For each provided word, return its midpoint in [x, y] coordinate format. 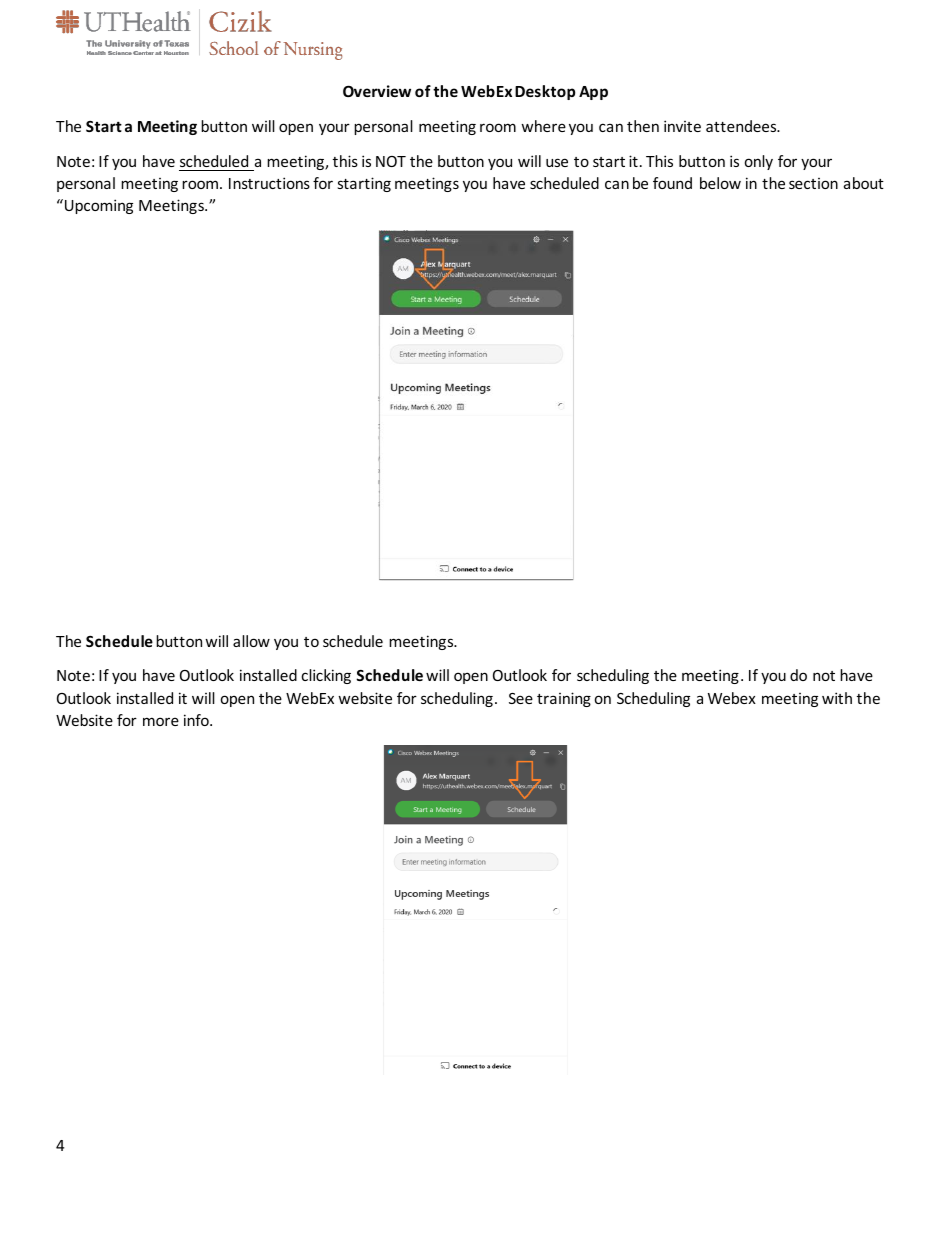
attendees [742, 126]
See [521, 698]
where [543, 126]
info [197, 720]
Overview [377, 91]
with [837, 698]
